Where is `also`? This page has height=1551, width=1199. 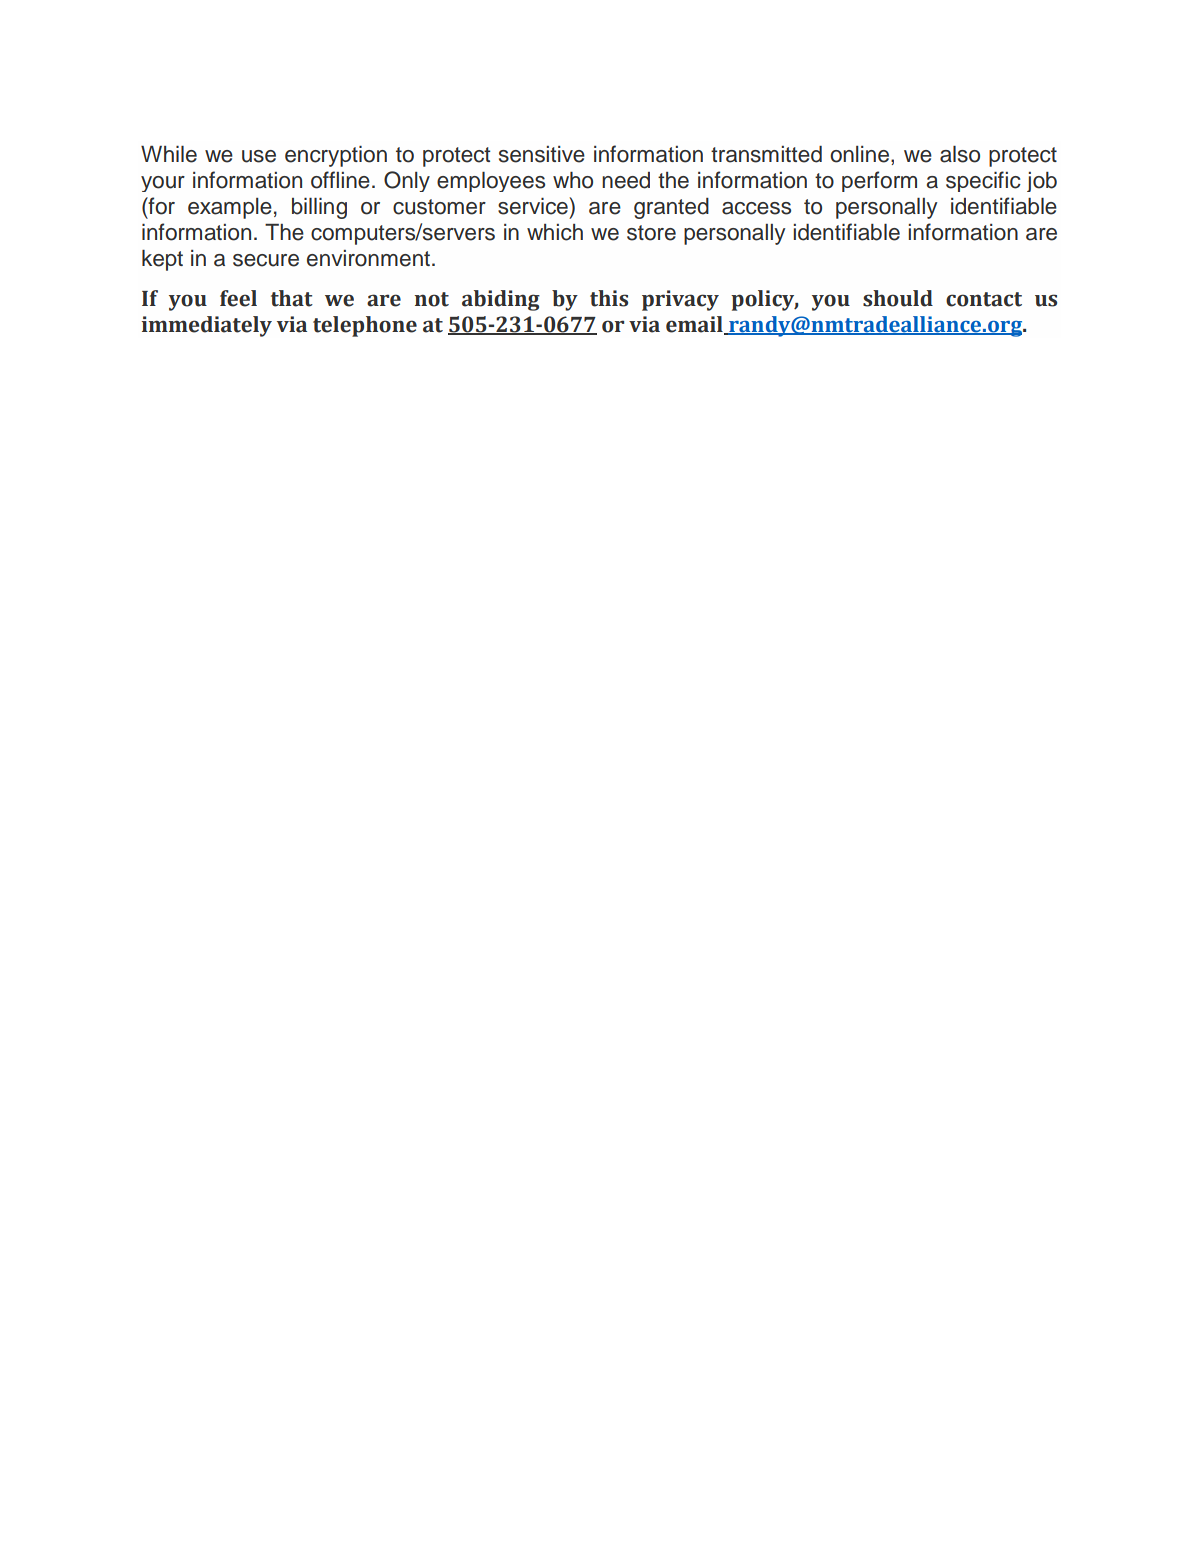
also is located at coordinates (960, 154).
